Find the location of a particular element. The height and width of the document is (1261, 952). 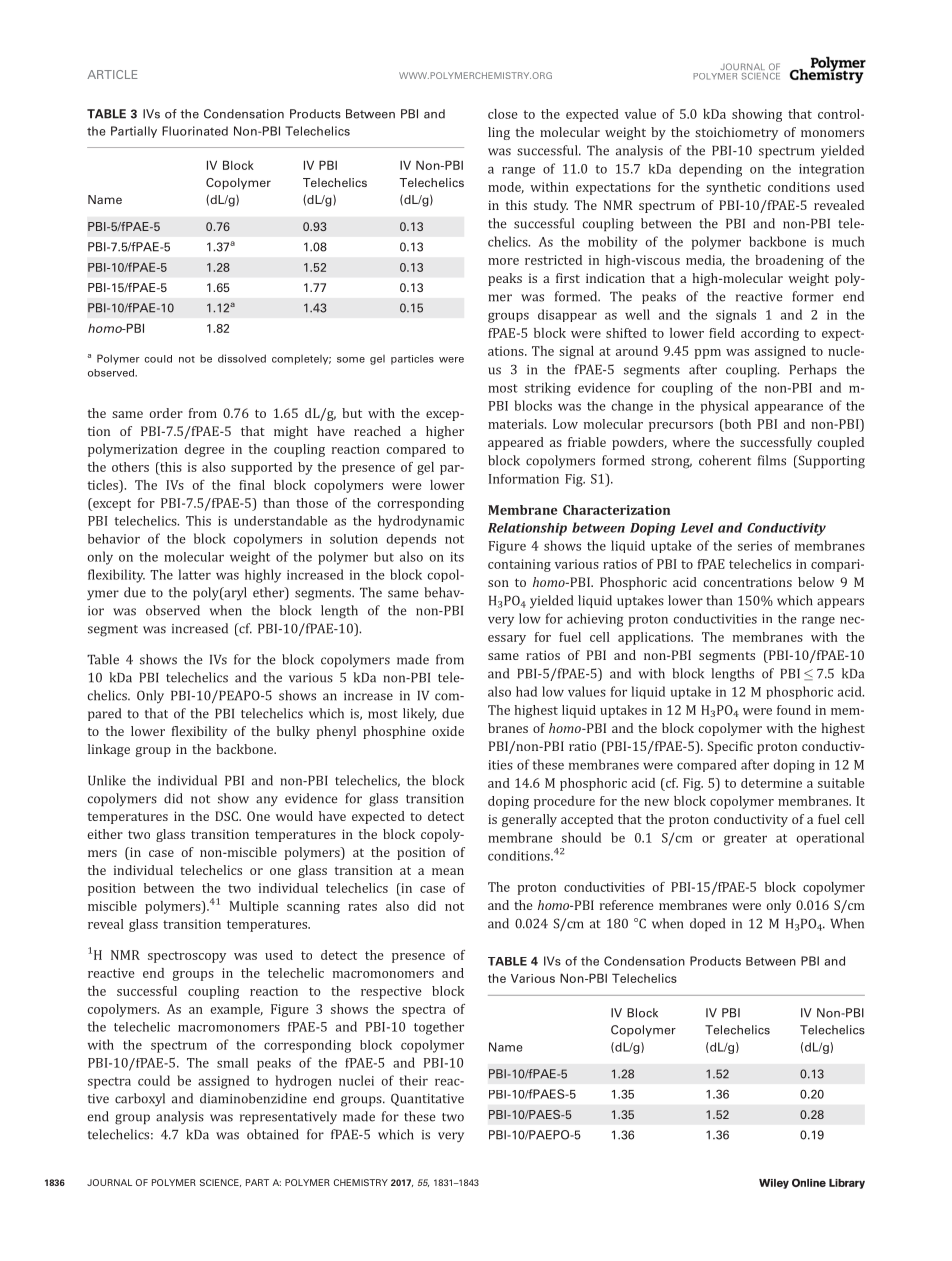

containing is located at coordinates (519, 565).
